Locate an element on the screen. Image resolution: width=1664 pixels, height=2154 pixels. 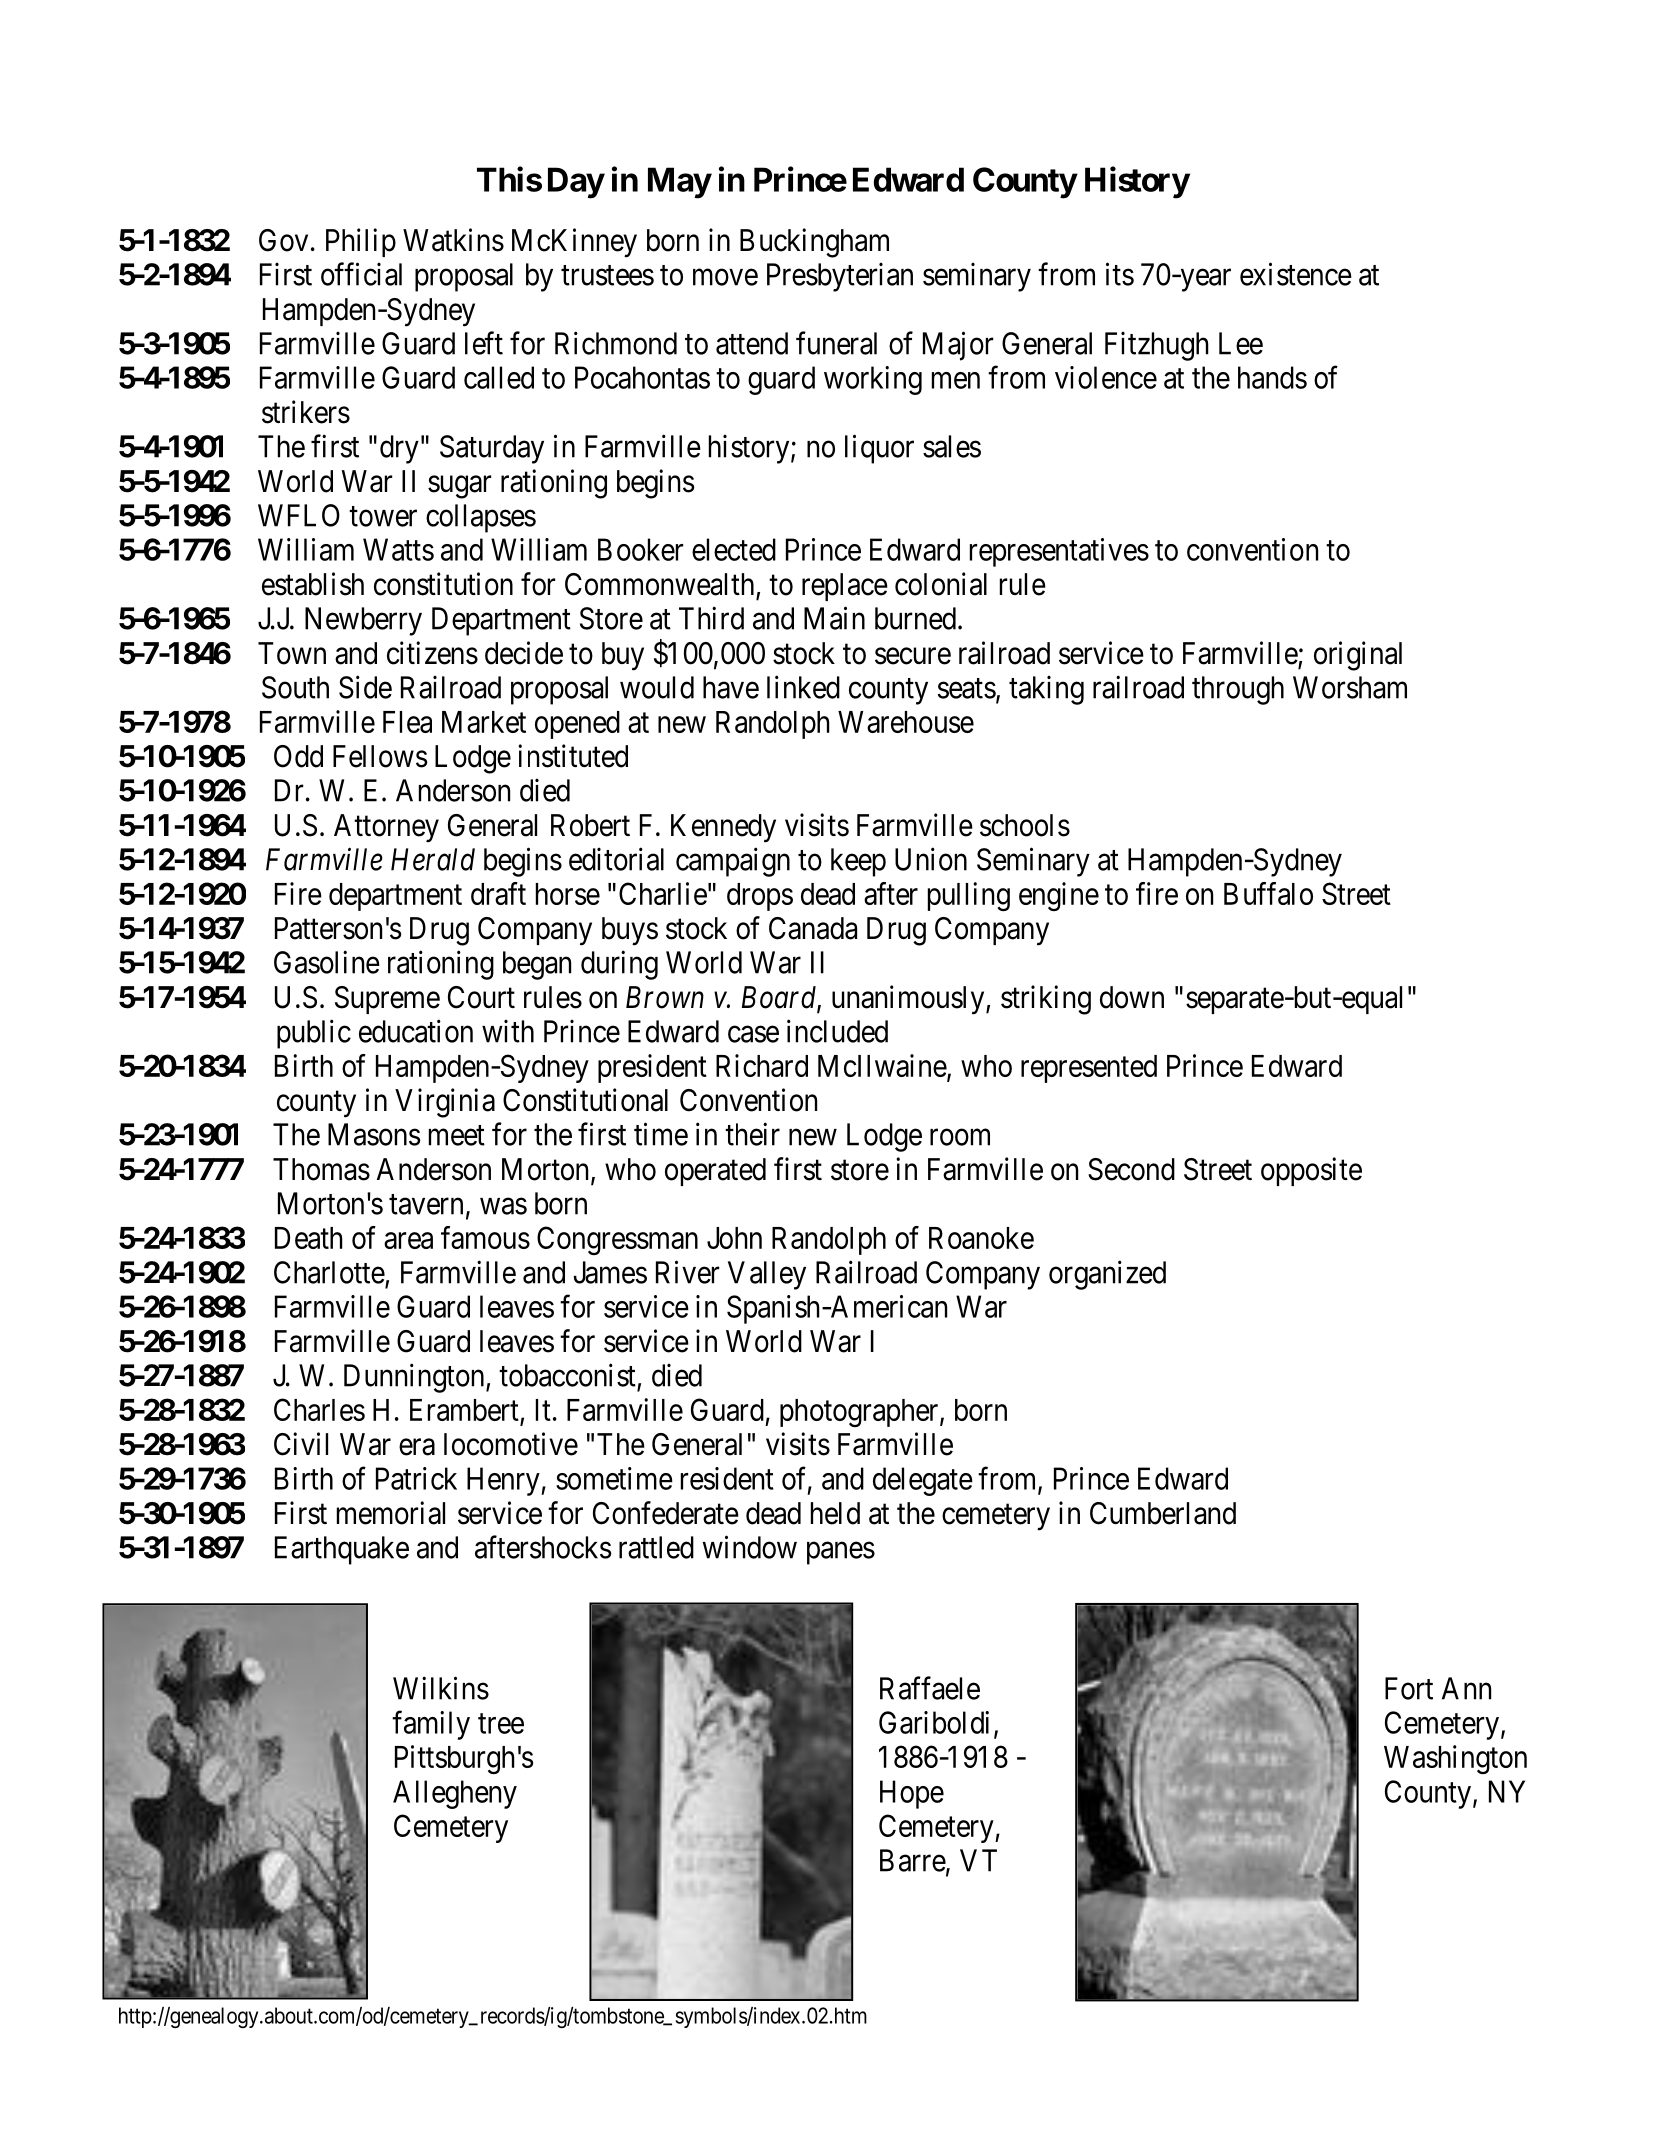
area is located at coordinates (408, 1241).
